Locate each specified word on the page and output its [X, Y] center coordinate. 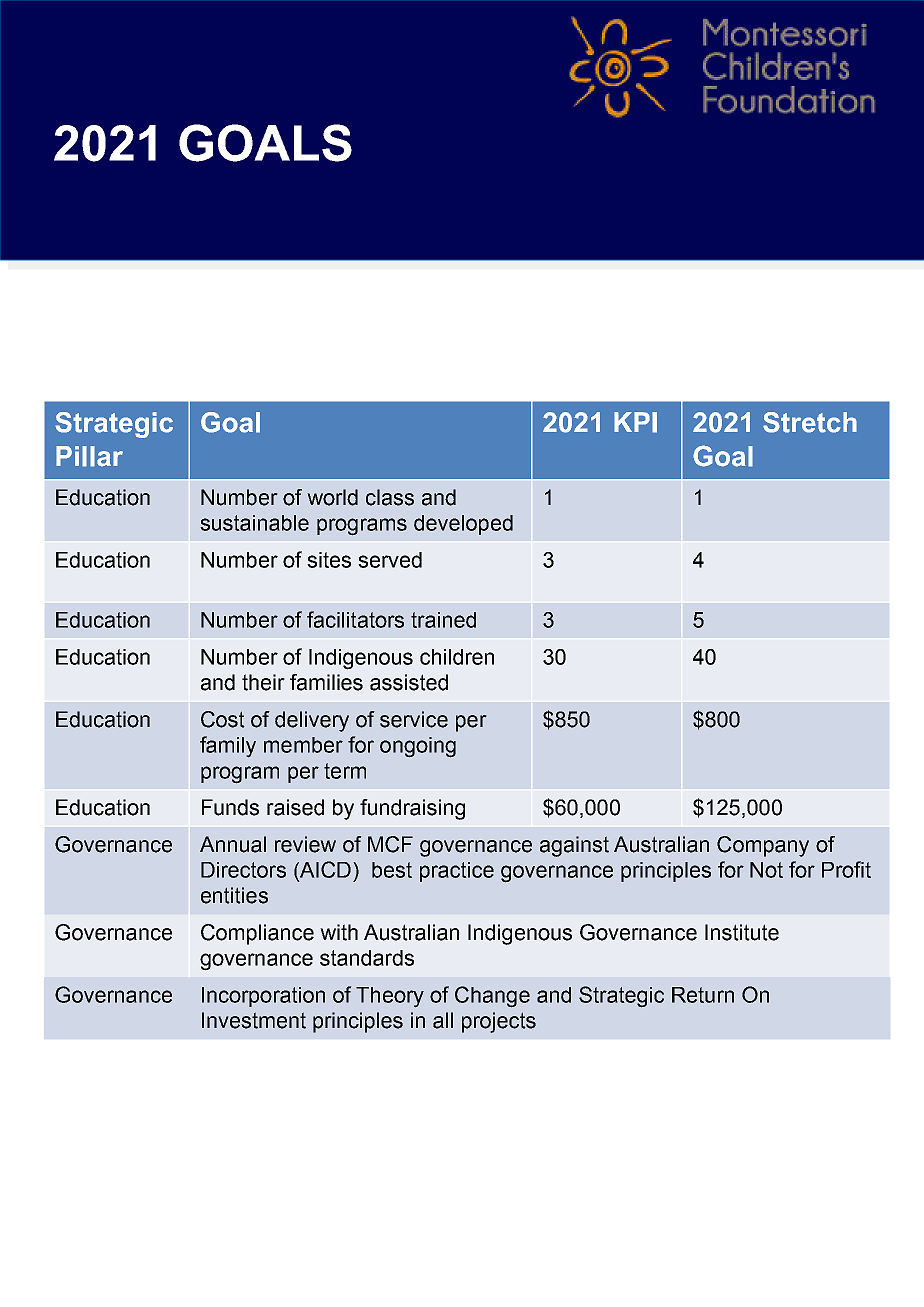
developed [463, 525]
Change [492, 997]
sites [329, 560]
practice [457, 872]
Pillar [89, 456]
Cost [223, 719]
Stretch [810, 422]
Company [763, 846]
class [390, 497]
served [390, 560]
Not [766, 870]
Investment [254, 1020]
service [414, 719]
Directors [243, 870]
